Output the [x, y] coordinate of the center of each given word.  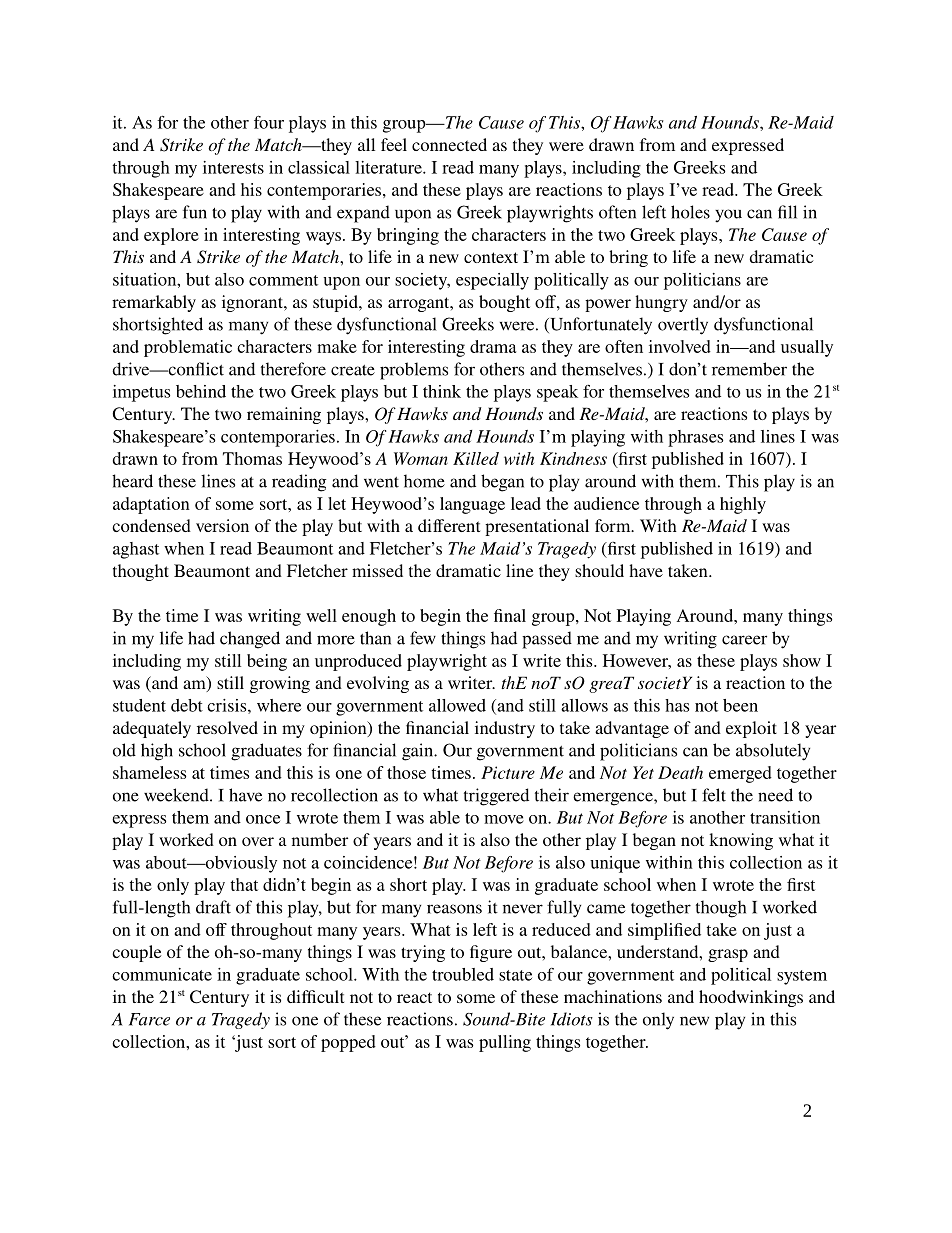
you [728, 216]
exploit [751, 729]
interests [233, 167]
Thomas [252, 458]
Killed [476, 458]
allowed [457, 705]
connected [449, 144]
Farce [149, 1019]
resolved [227, 727]
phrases [695, 438]
